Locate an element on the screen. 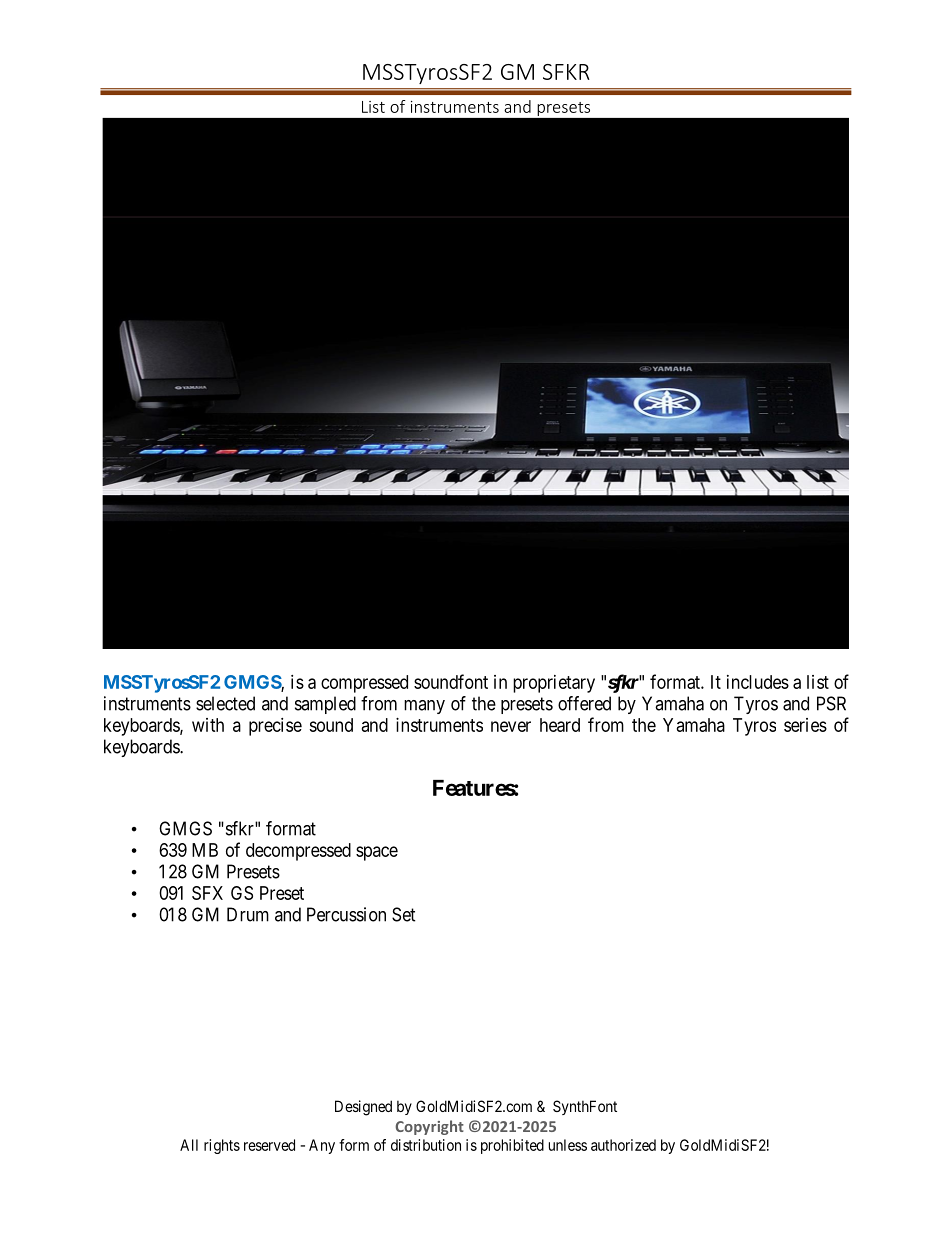 The image size is (952, 1233). selected is located at coordinates (225, 703).
